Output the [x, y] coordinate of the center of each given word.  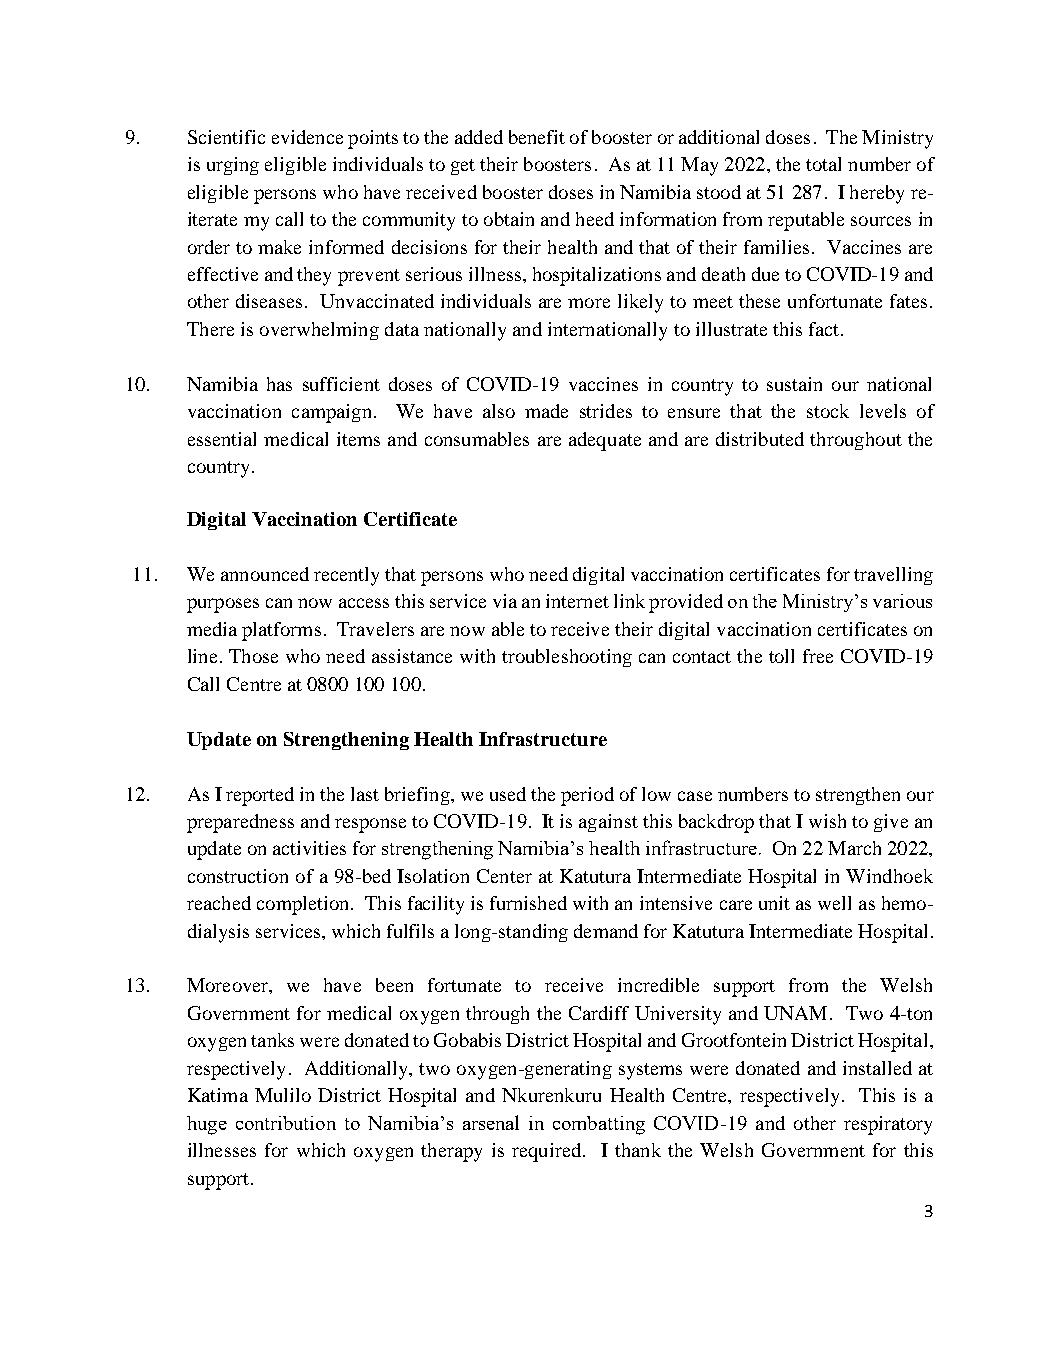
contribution [286, 1123]
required [546, 1152]
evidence [307, 137]
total [823, 164]
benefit [537, 137]
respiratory [888, 1125]
